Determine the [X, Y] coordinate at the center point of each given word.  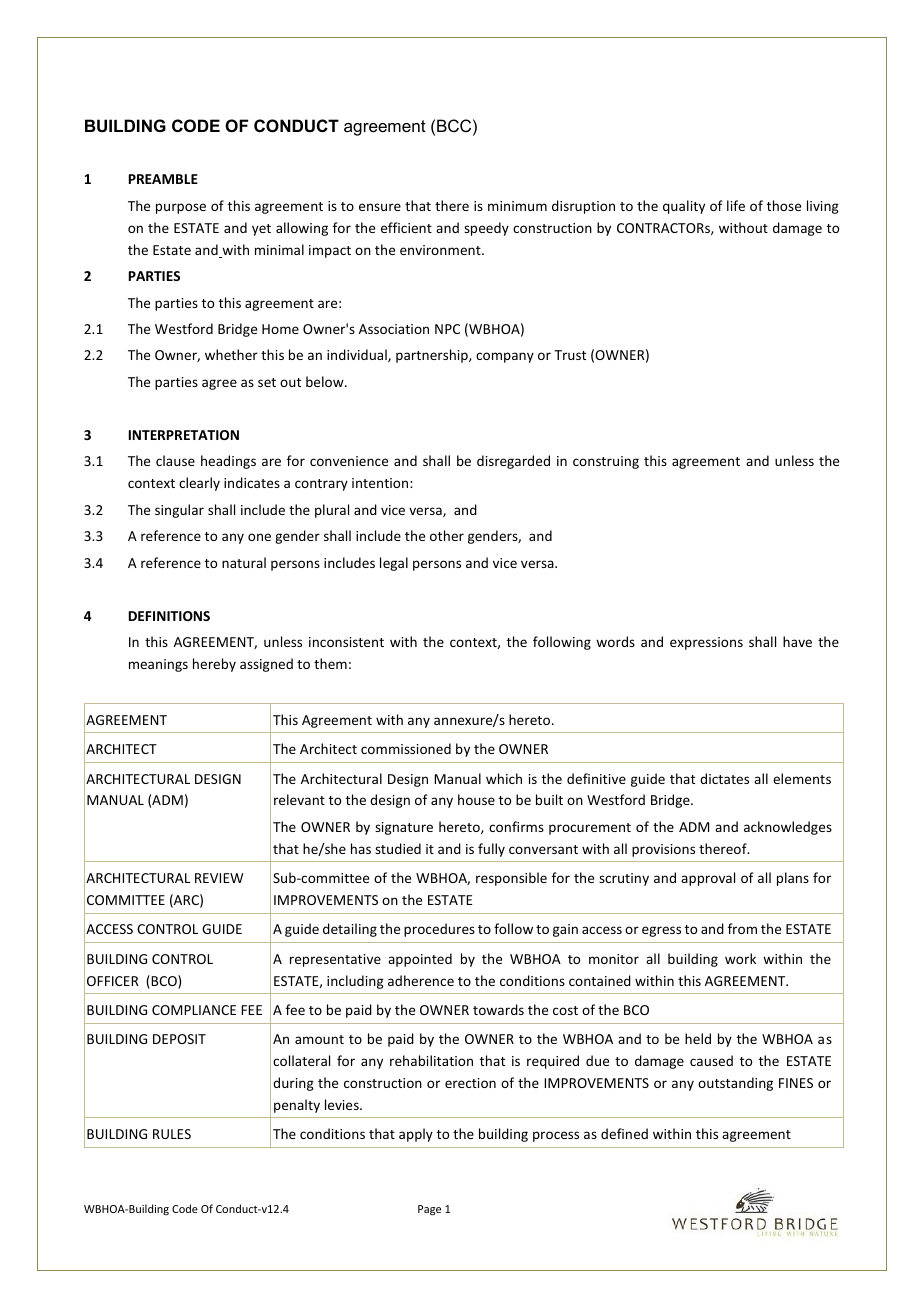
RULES [172, 1134]
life [736, 205]
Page [429, 1210]
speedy [486, 229]
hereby [214, 665]
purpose [181, 208]
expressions [706, 643]
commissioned [406, 748]
